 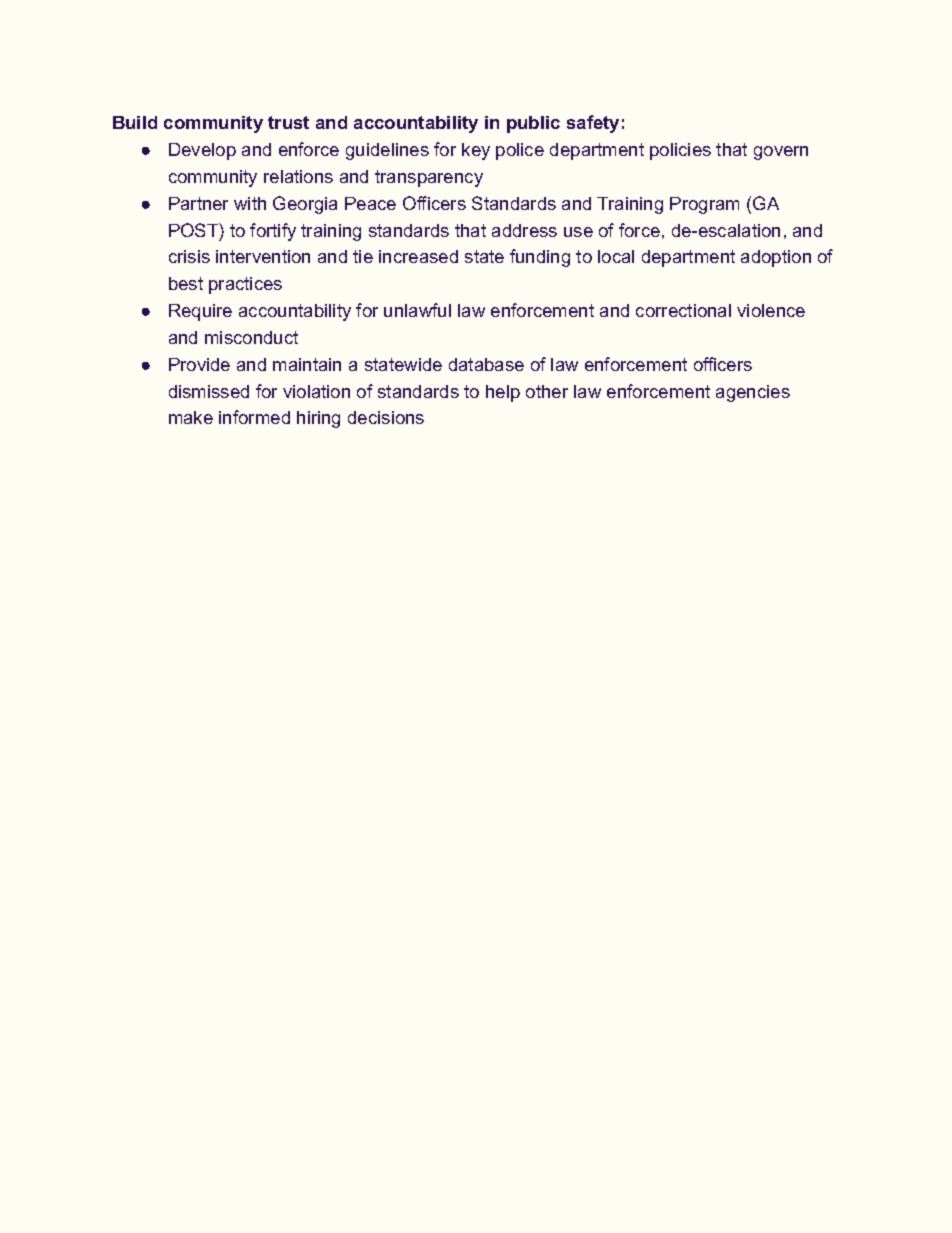 What do you see at coordinates (533, 124) in the screenshot?
I see `public` at bounding box center [533, 124].
